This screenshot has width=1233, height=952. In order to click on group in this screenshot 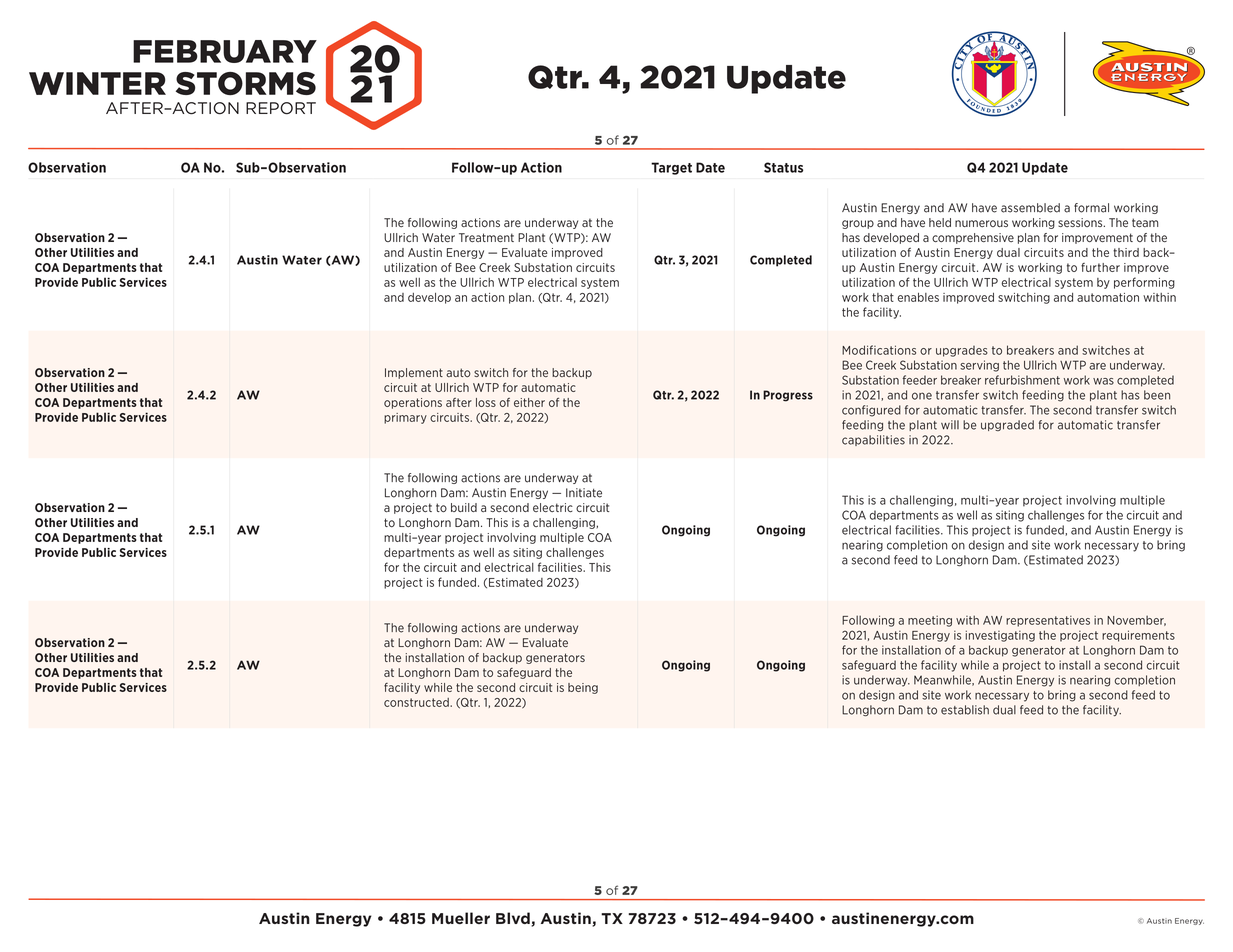, I will do `click(858, 224)`.
